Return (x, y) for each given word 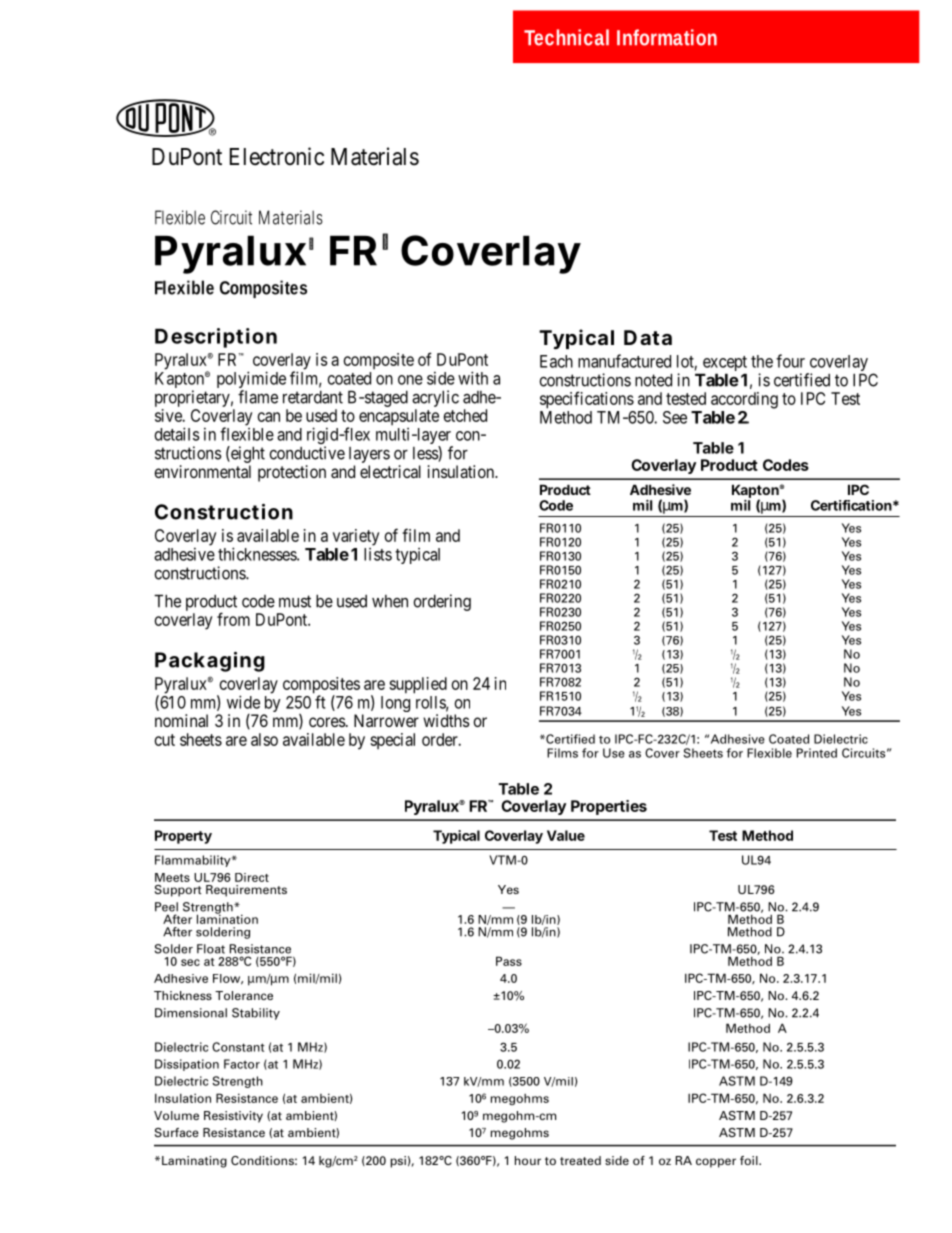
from (233, 619)
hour (528, 1160)
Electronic (277, 156)
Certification (851, 505)
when (390, 601)
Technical (566, 37)
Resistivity (233, 1117)
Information (667, 37)
